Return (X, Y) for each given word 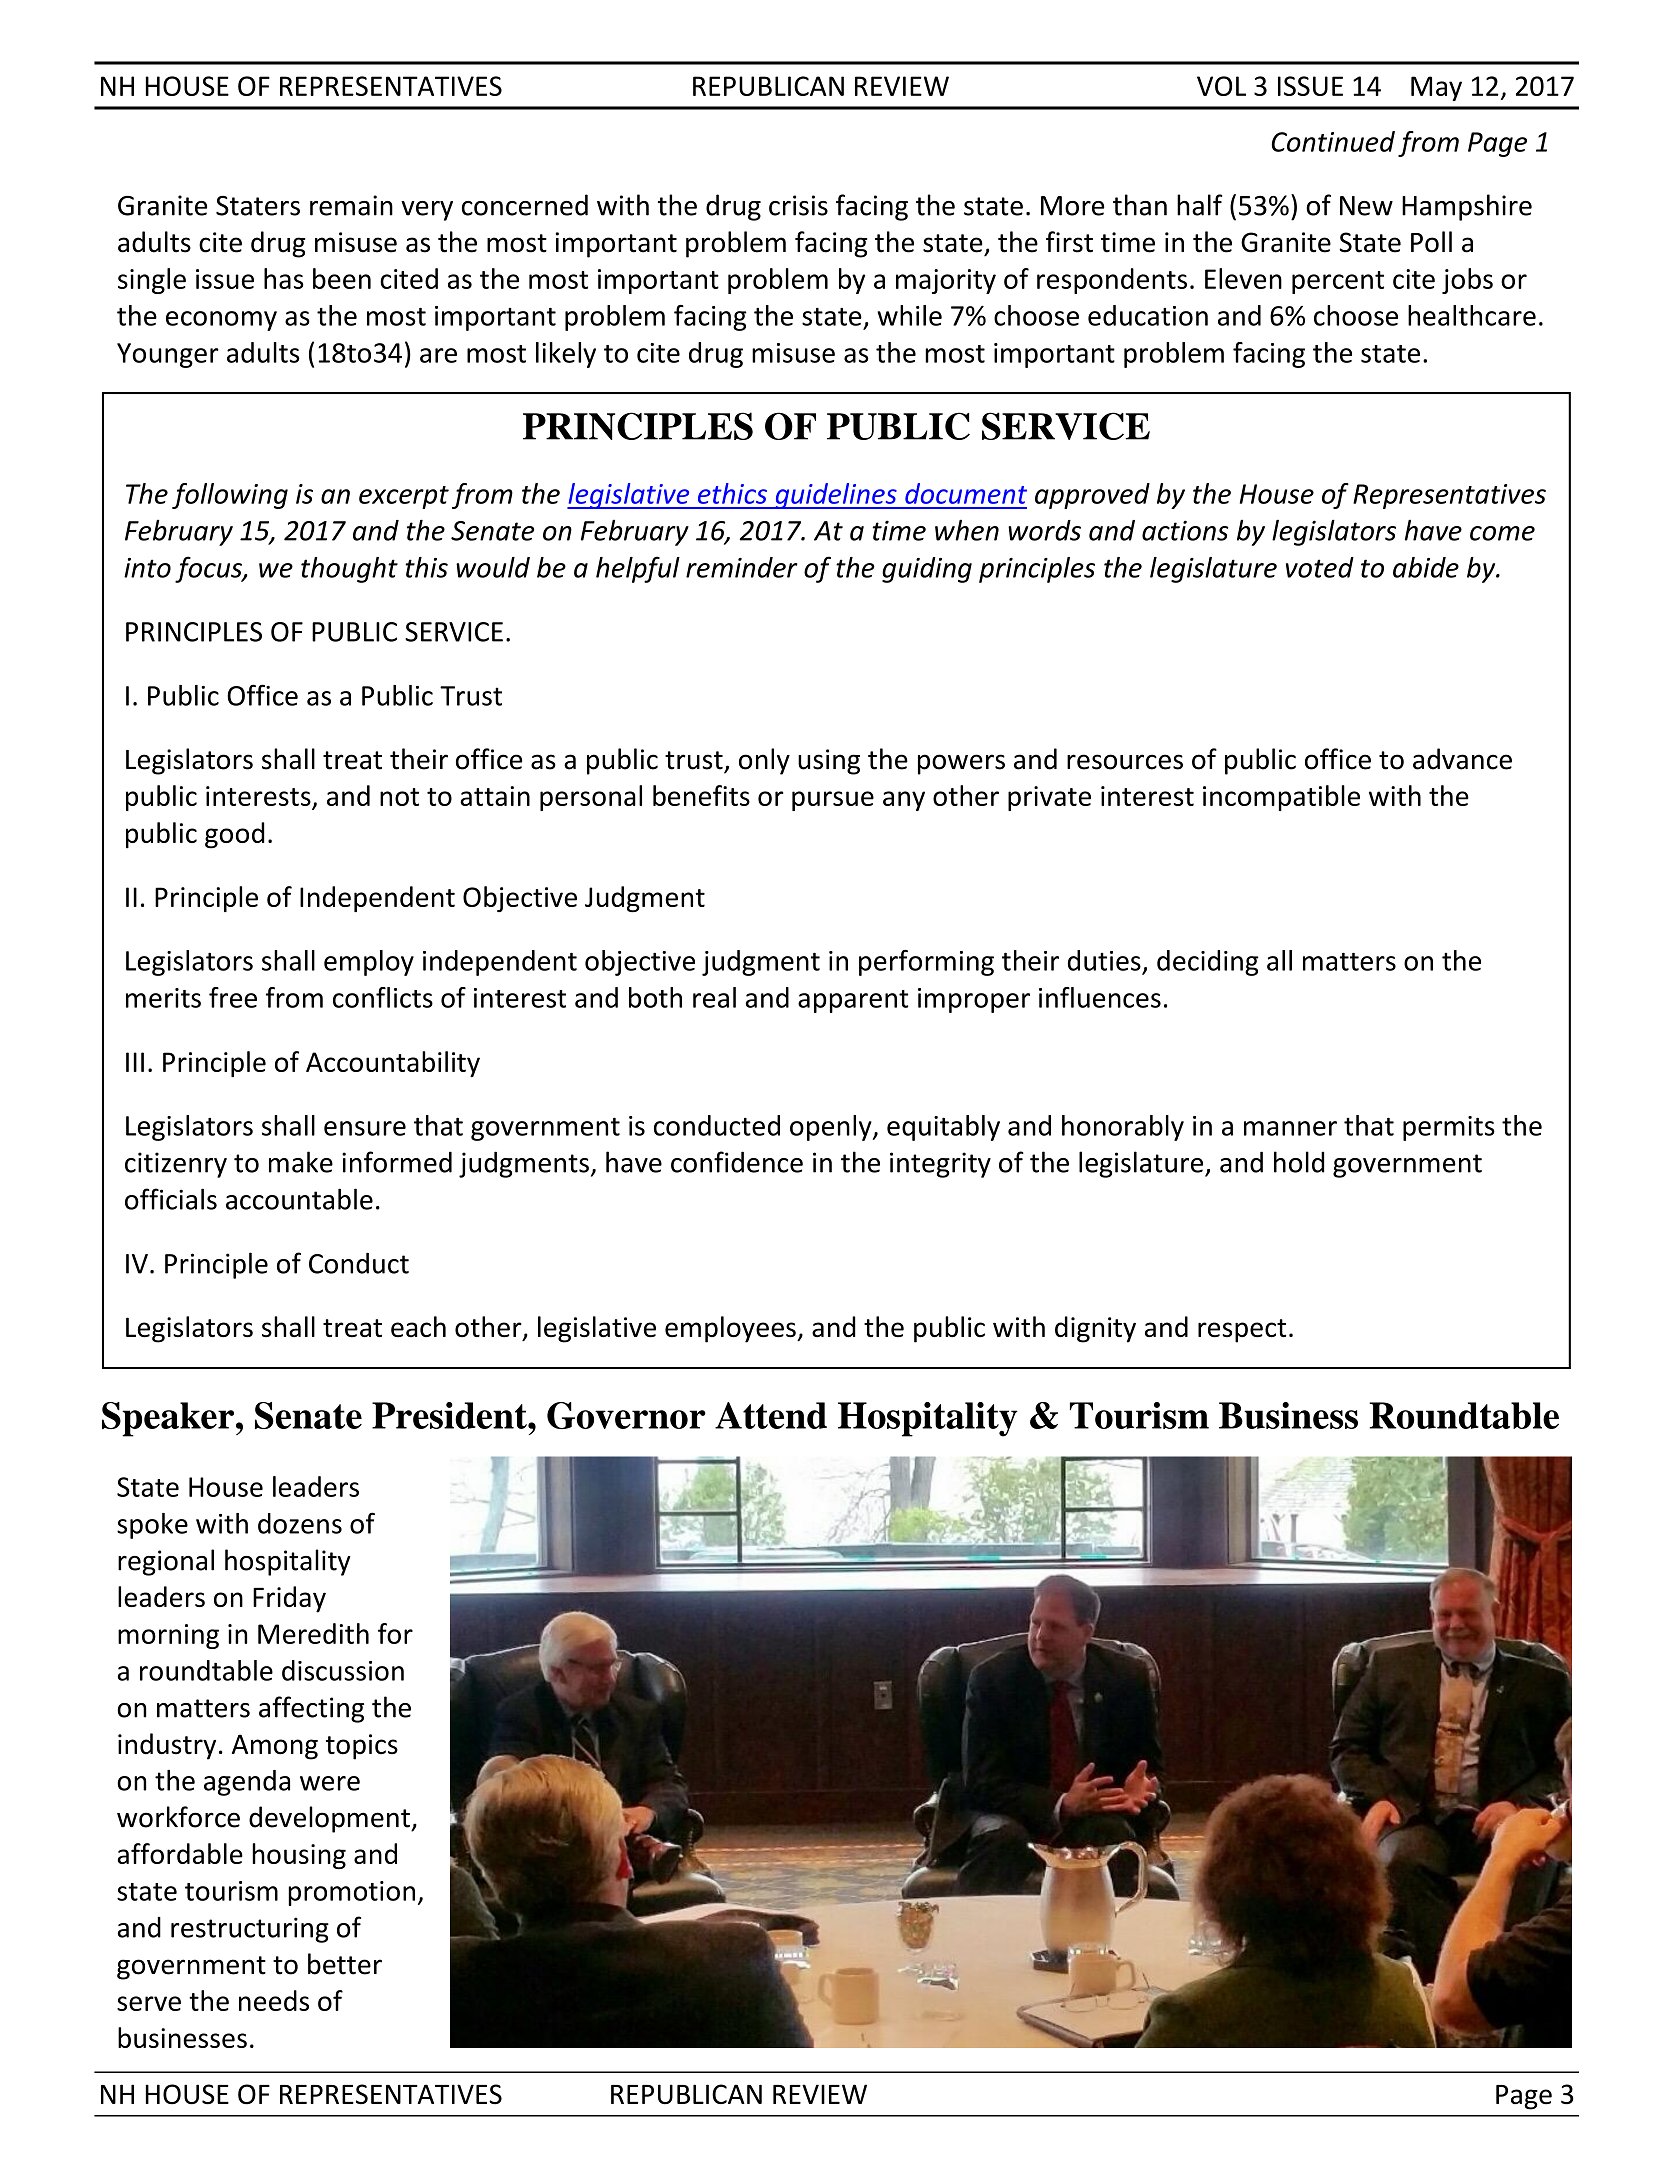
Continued (1333, 141)
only (764, 761)
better (345, 1964)
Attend (771, 1415)
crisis (798, 205)
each (418, 1326)
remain (351, 205)
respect (1242, 1331)
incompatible (1281, 798)
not (399, 797)
